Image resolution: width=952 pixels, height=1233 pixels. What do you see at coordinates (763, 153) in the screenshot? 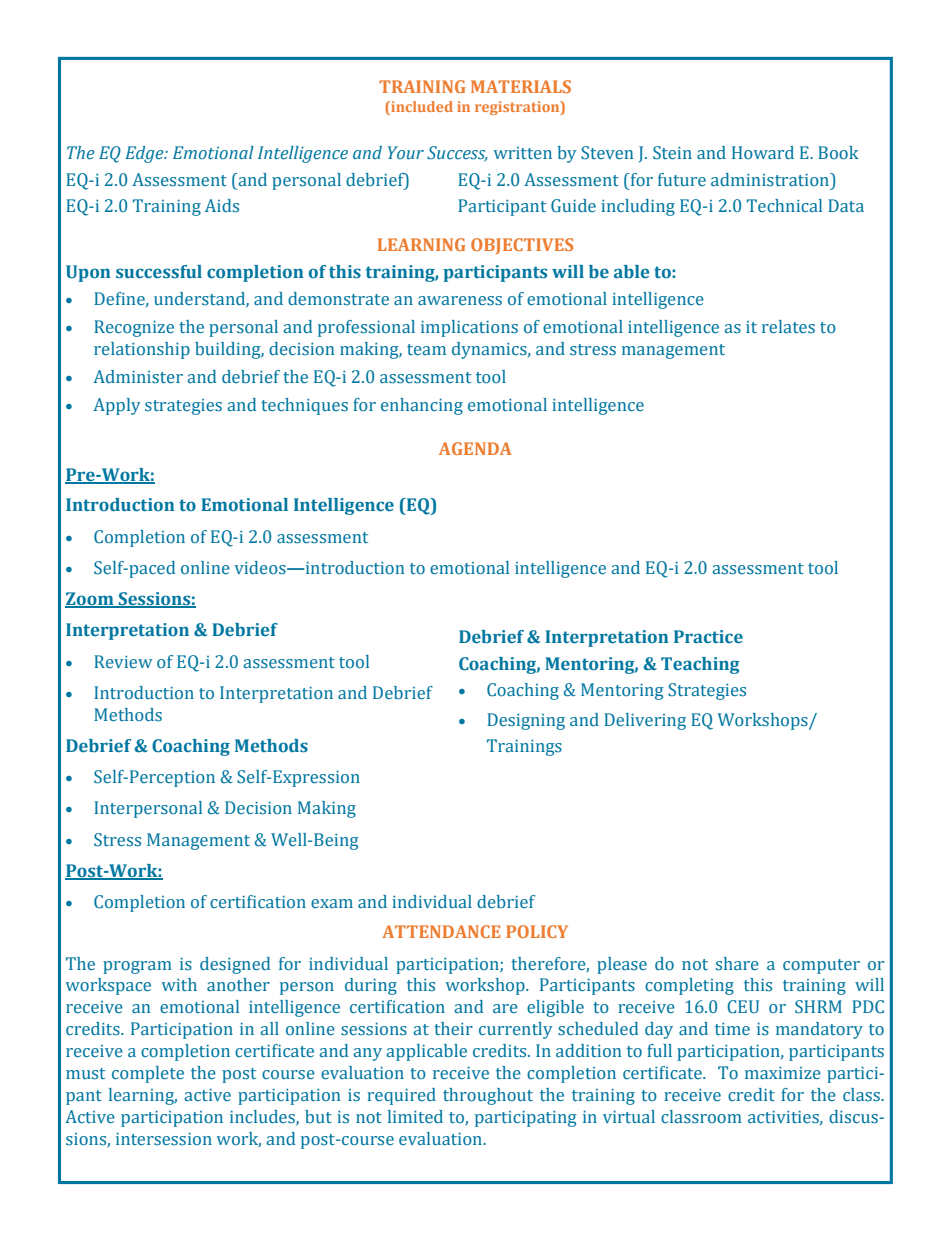
I see `Howard` at bounding box center [763, 153].
